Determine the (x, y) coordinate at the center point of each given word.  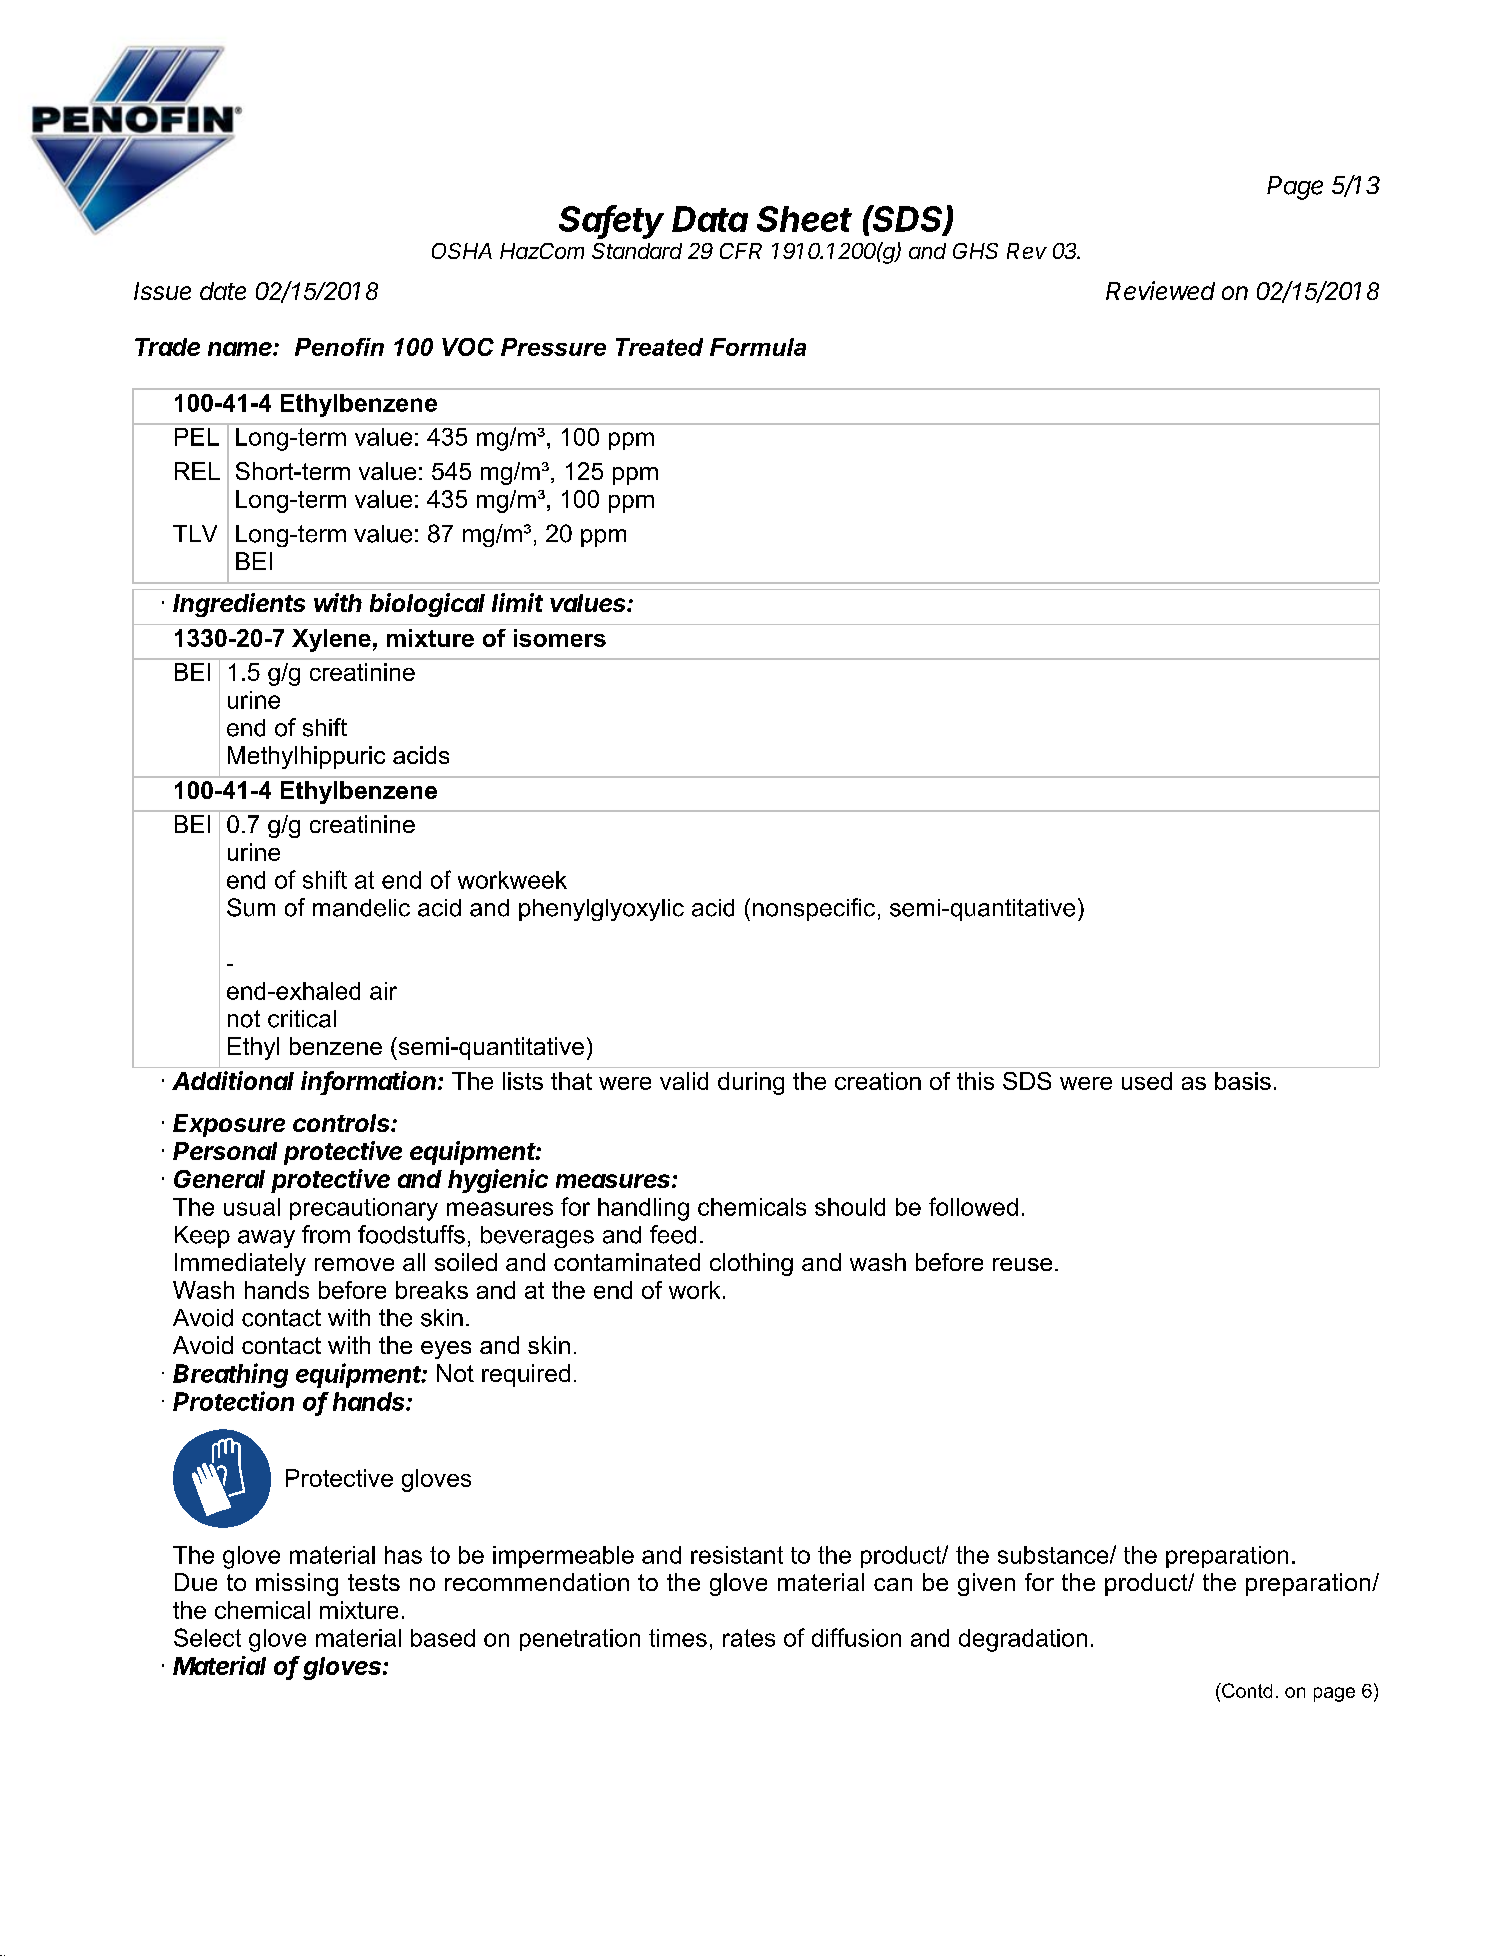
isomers (560, 638)
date (223, 291)
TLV (195, 533)
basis (1243, 1081)
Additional (233, 1080)
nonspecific (814, 909)
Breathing (230, 1375)
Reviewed (1160, 290)
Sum (251, 907)
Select (207, 1637)
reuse (1022, 1264)
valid (684, 1081)
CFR (741, 251)
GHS (975, 251)
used (1147, 1081)
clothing (751, 1264)
